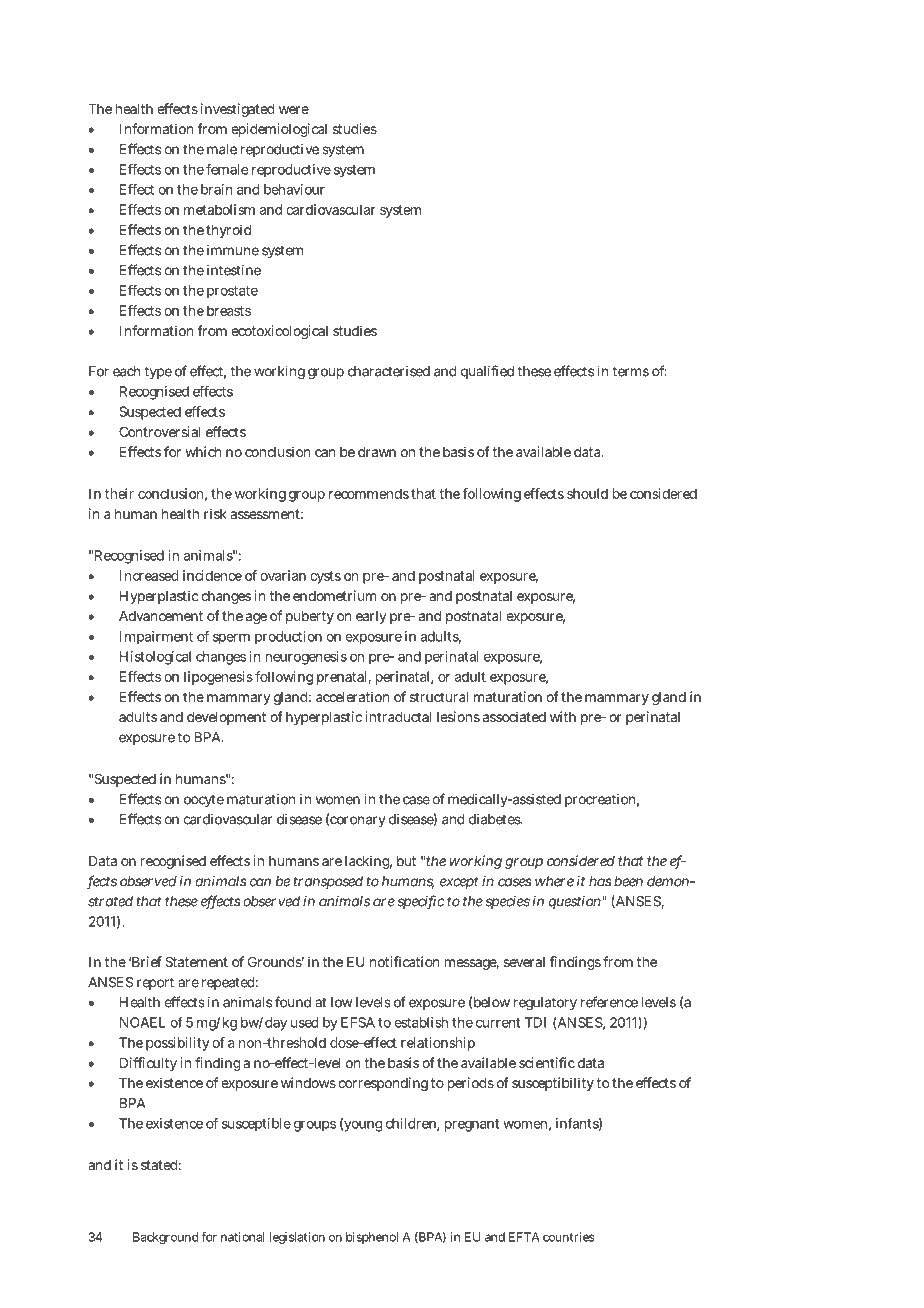 The image size is (924, 1308). What do you see at coordinates (630, 371) in the image?
I see `terms` at bounding box center [630, 371].
